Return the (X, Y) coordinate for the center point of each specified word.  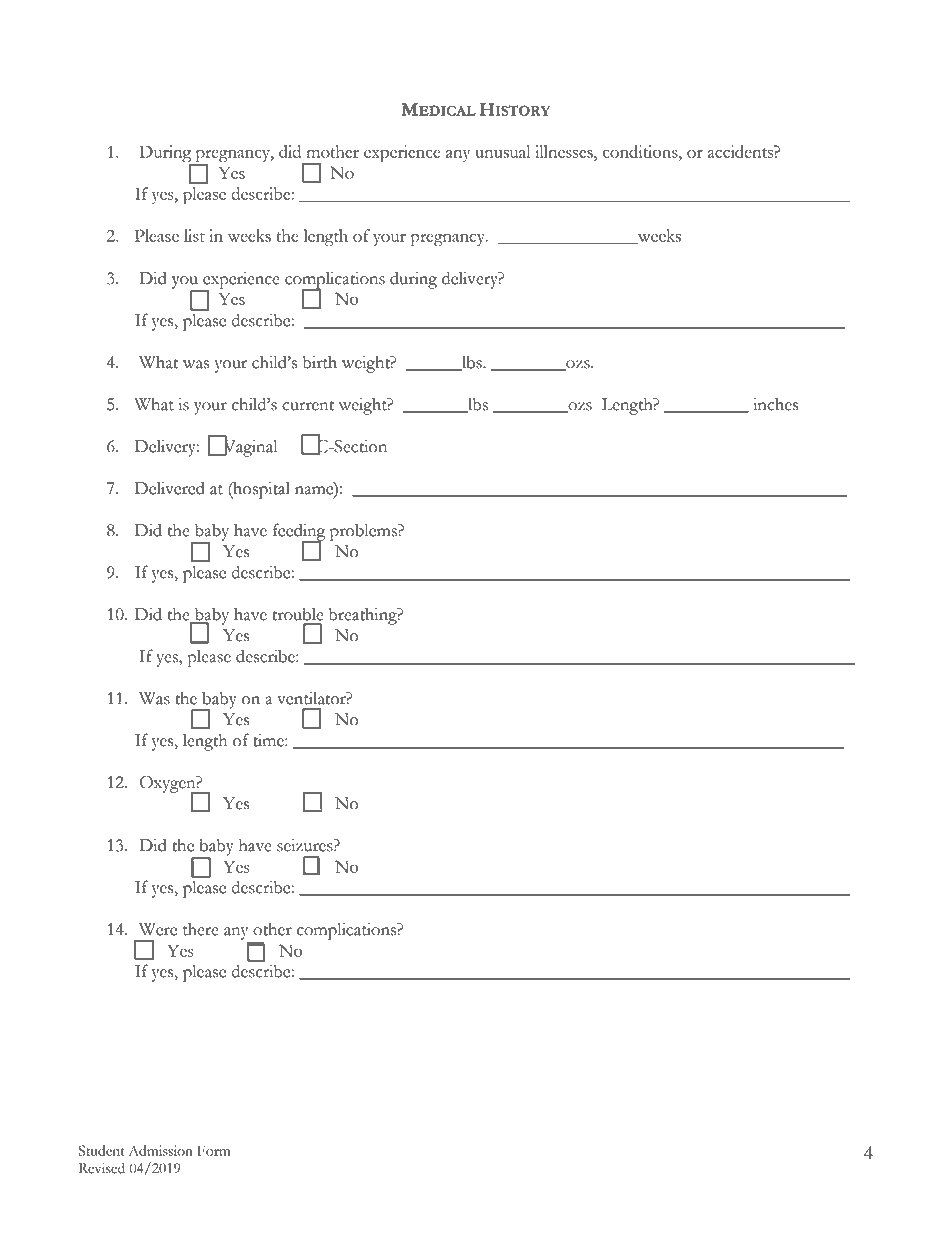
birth (320, 362)
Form (214, 1150)
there (201, 929)
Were (158, 929)
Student (102, 1150)
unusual (502, 151)
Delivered (170, 488)
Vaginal (249, 447)
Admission (161, 1150)
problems (364, 532)
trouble (298, 614)
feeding (299, 533)
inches (776, 404)
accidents (741, 151)
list (194, 235)
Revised (102, 1168)
